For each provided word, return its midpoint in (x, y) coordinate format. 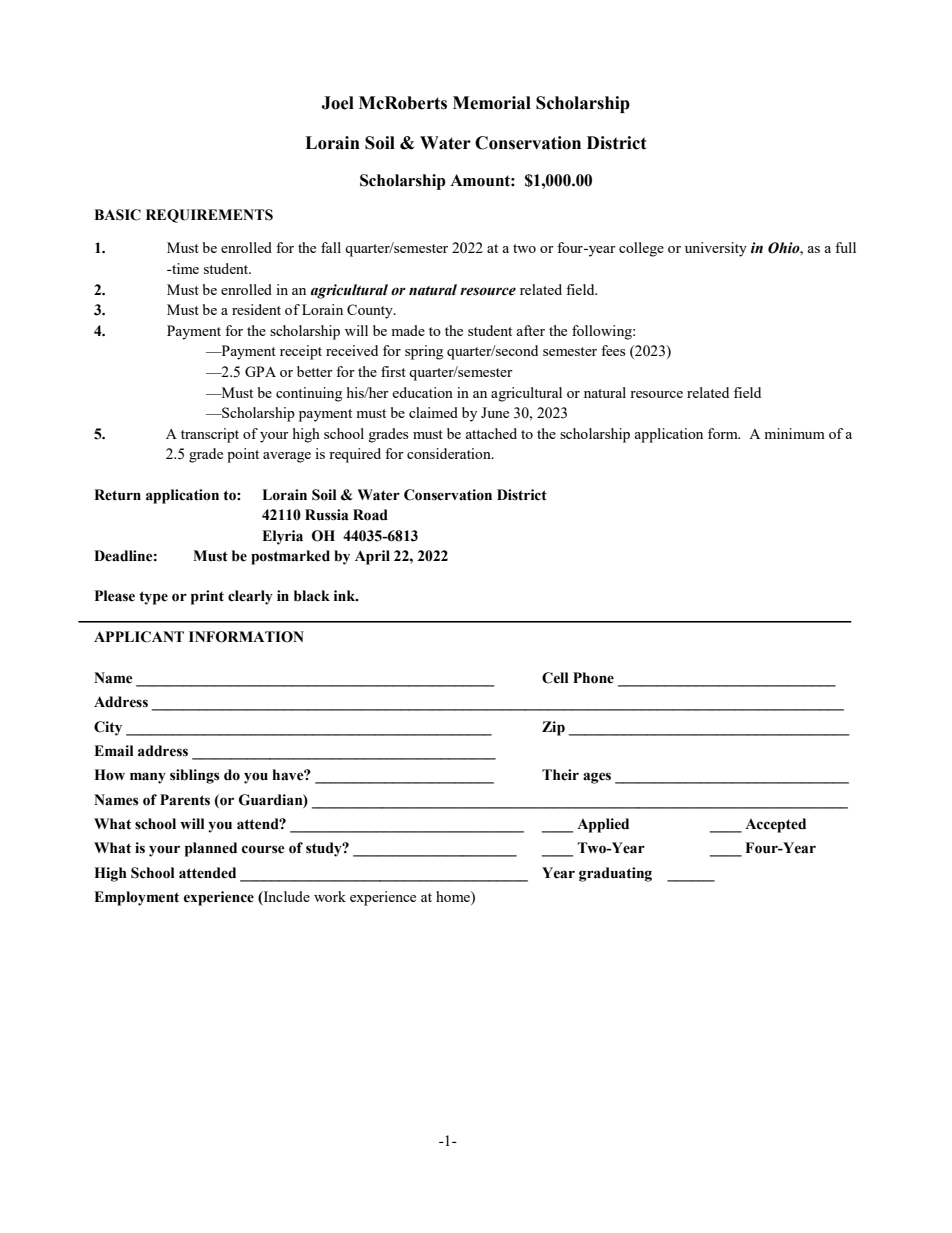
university (716, 249)
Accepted (775, 825)
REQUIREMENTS (209, 216)
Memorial (492, 103)
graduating (615, 874)
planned (211, 849)
